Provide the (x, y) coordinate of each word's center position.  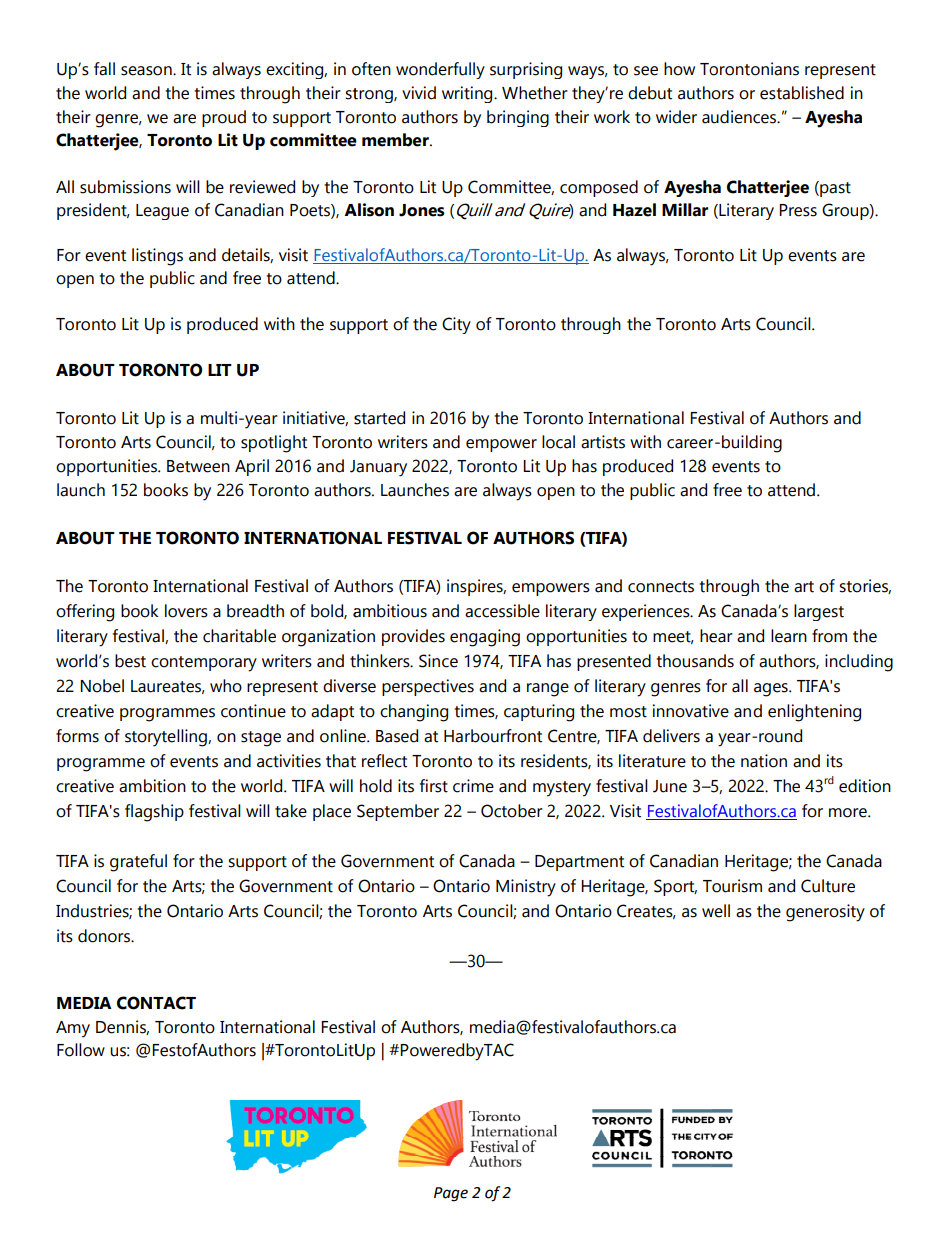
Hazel (634, 210)
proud (224, 118)
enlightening (814, 713)
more (849, 813)
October (512, 811)
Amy (73, 1029)
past (834, 189)
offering (85, 613)
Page (451, 1194)
